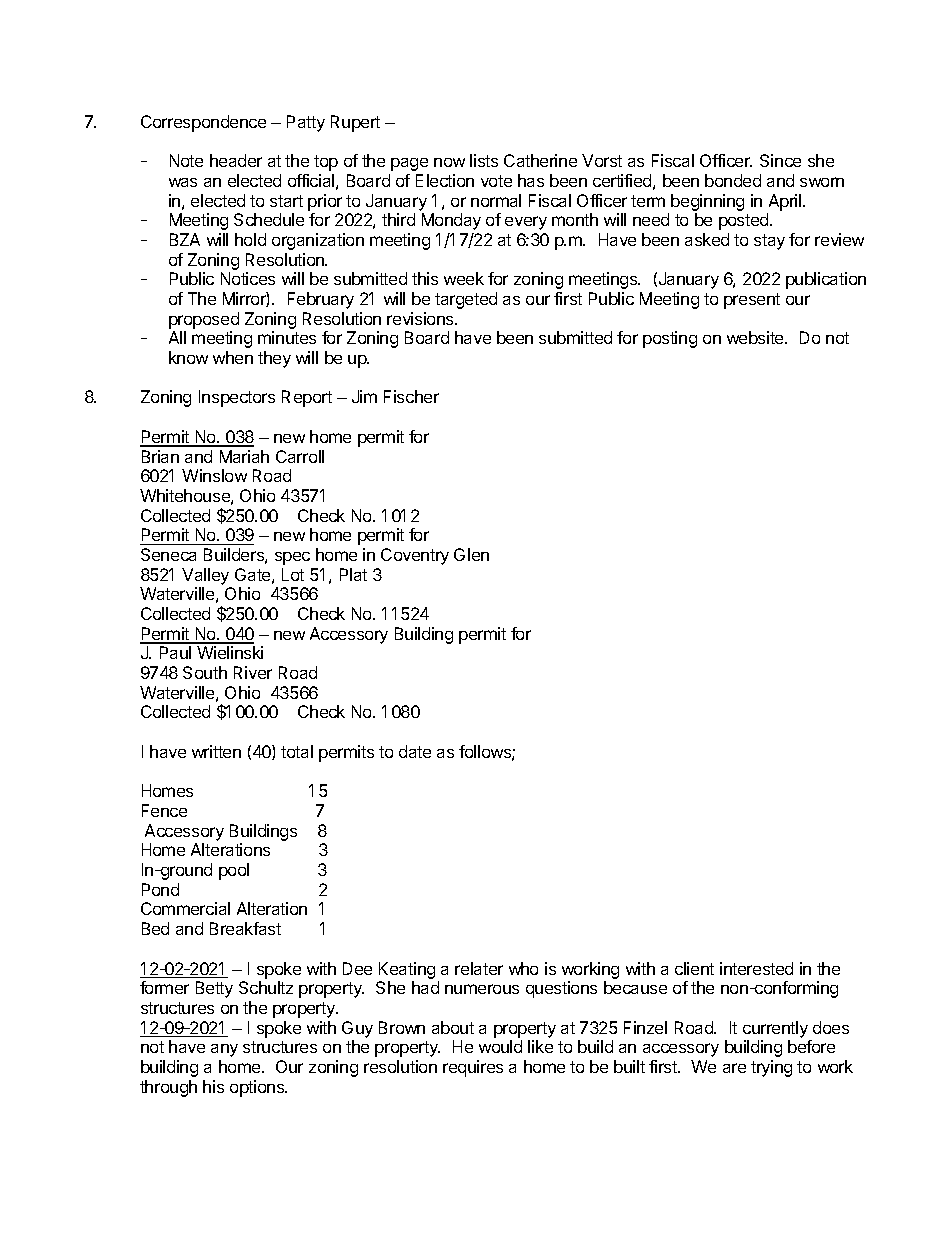 Image resolution: width=952 pixels, height=1233 pixels. I want to click on Valley, so click(205, 576).
